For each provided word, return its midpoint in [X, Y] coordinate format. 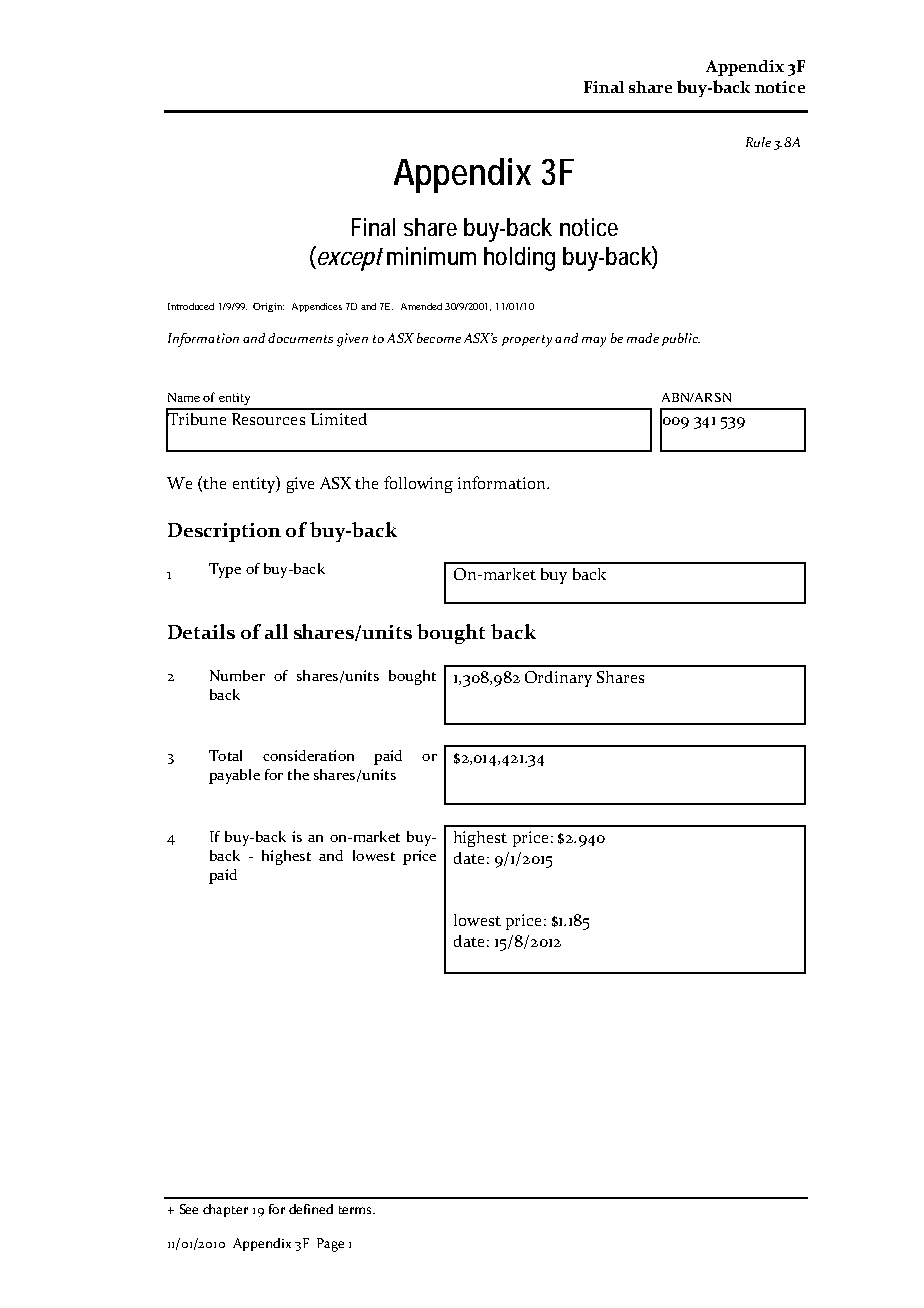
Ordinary [558, 679]
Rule [758, 142]
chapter [225, 1210]
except [349, 258]
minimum [431, 256]
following [418, 484]
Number [237, 675]
